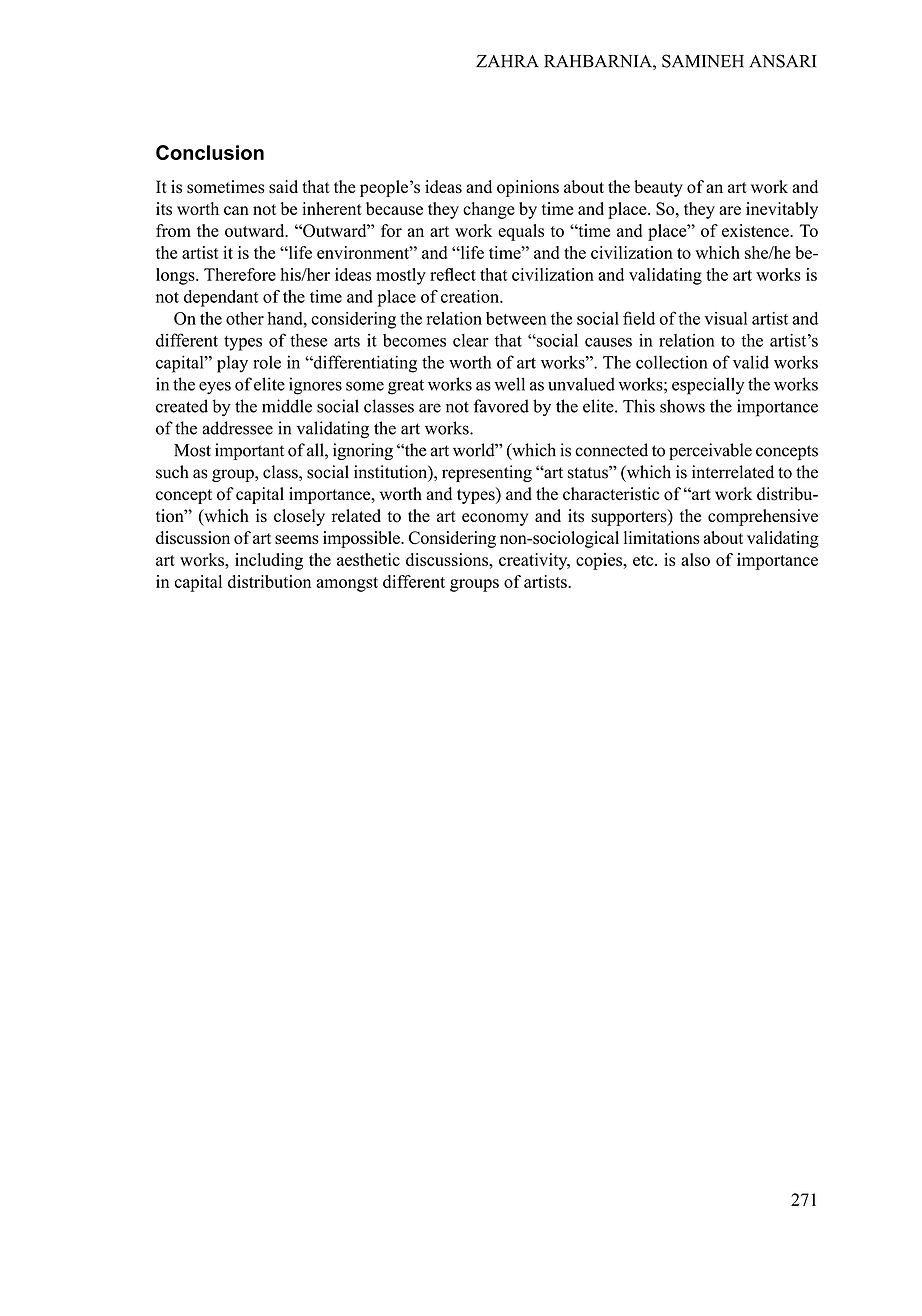  Describe the element at coordinates (507, 61) in the screenshot. I see `ZAHRA` at that location.
